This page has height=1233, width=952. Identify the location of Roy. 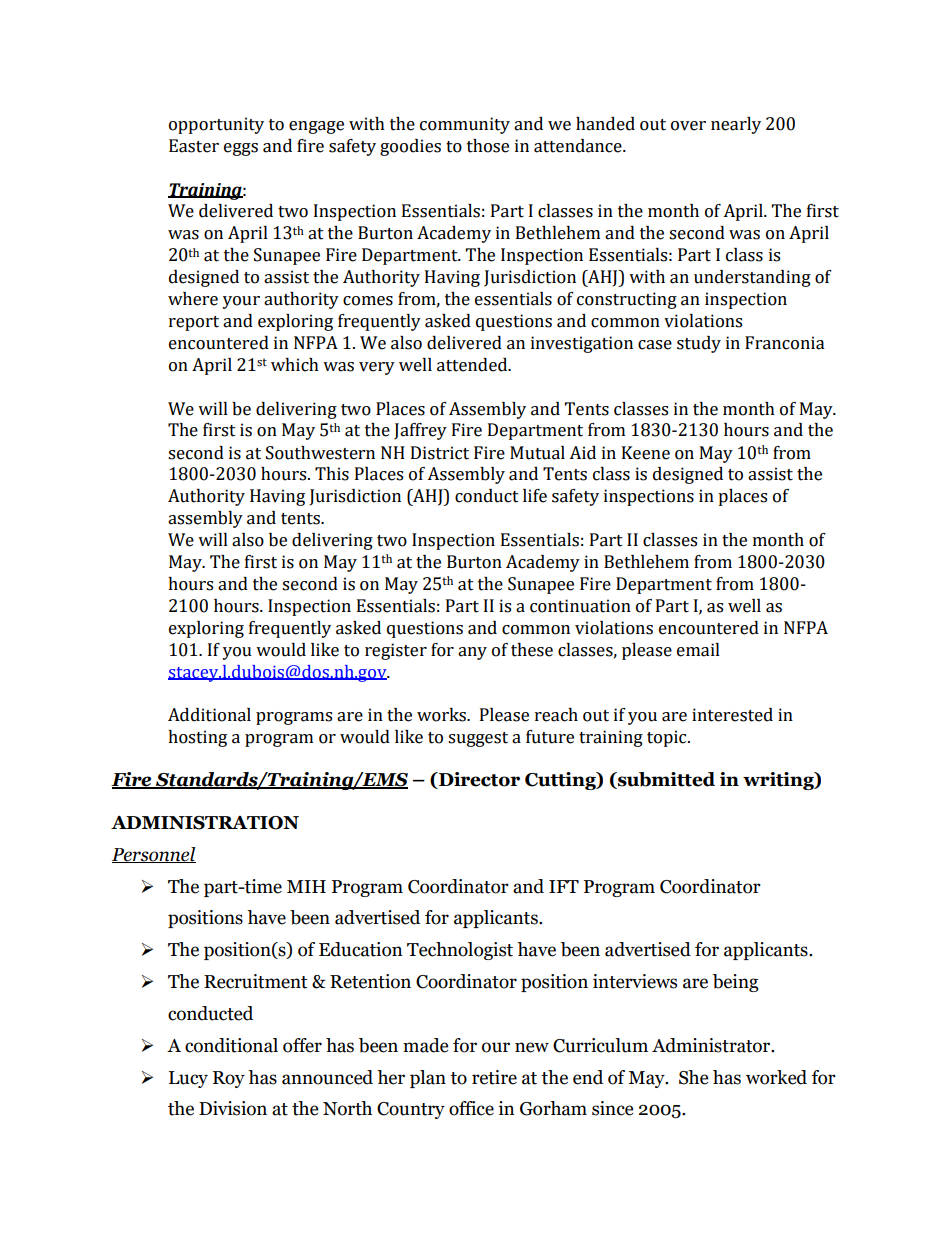
(229, 1079).
